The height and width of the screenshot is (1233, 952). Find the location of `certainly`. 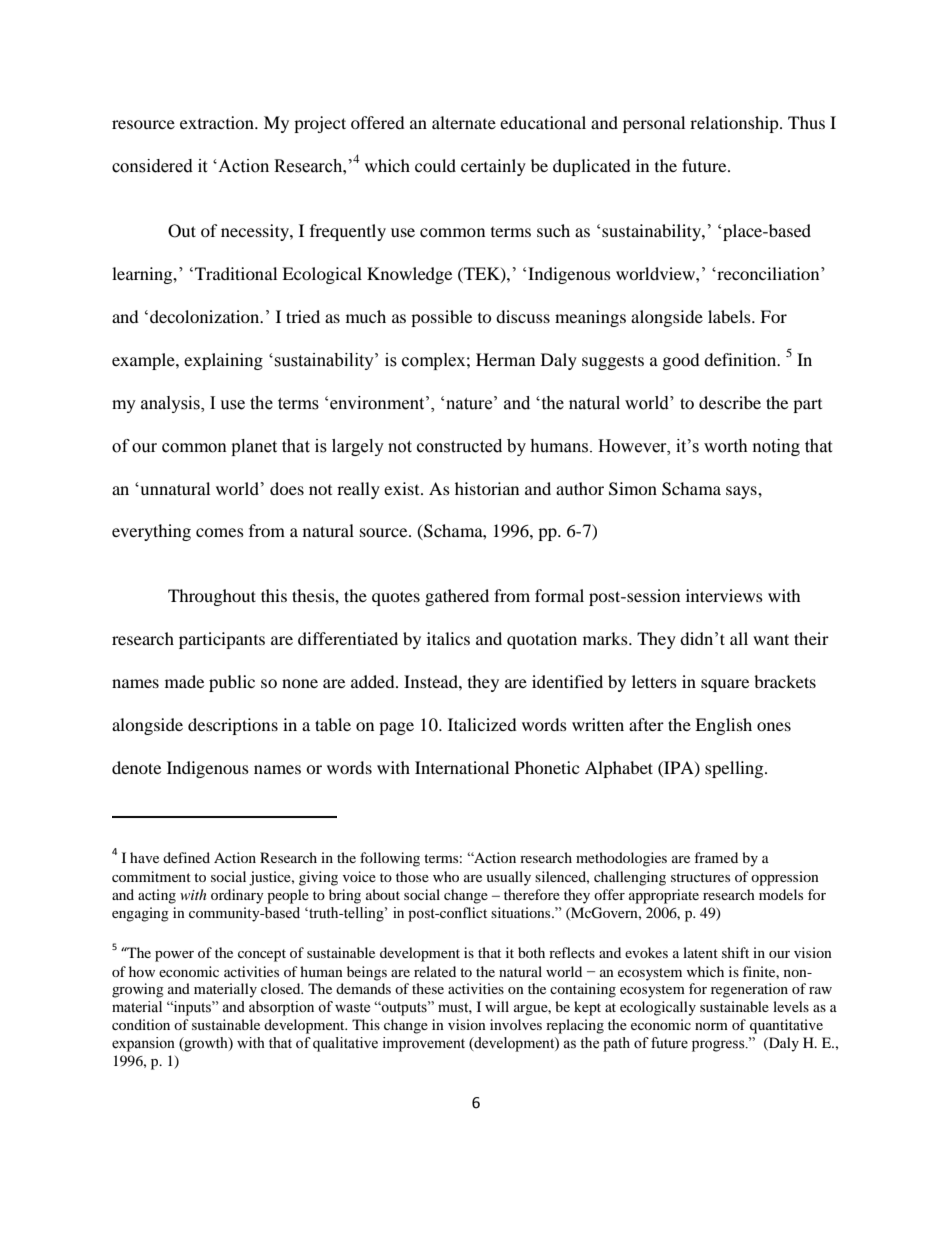

certainly is located at coordinates (493, 167).
